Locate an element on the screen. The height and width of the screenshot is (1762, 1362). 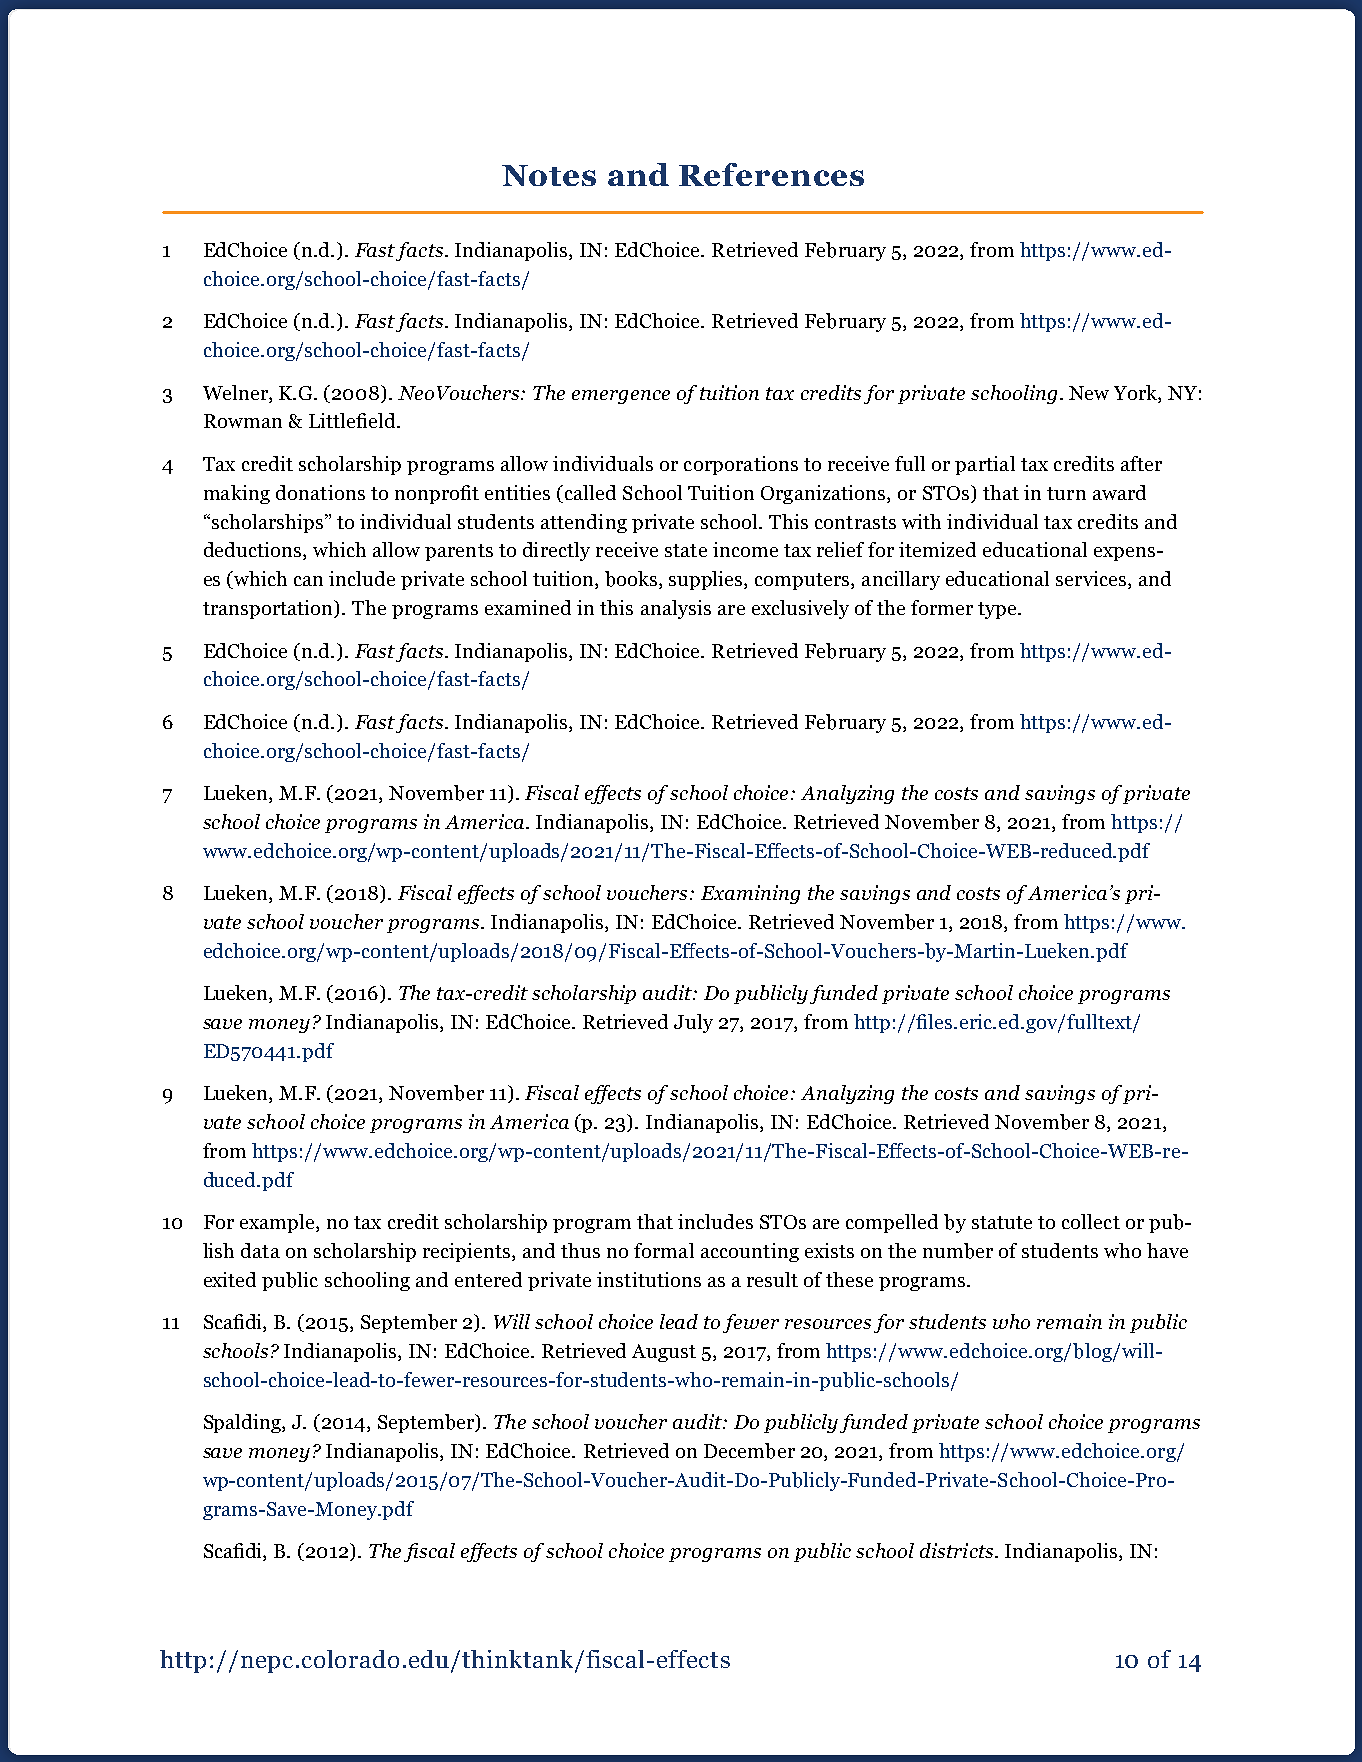
transportation is located at coordinates (269, 609).
